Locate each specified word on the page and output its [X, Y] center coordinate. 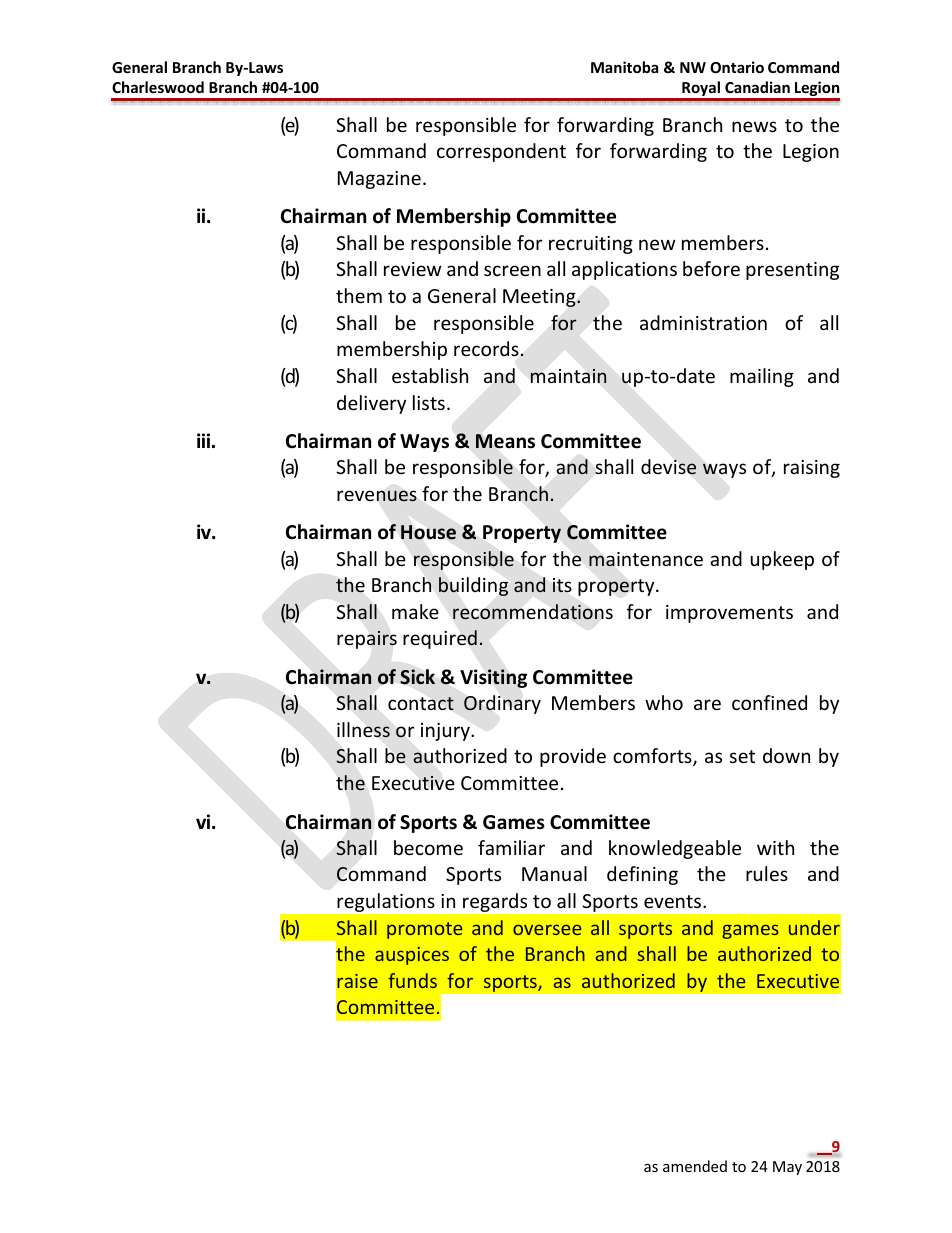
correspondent [501, 152]
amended [695, 1166]
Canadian [757, 87]
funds [412, 980]
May [787, 1168]
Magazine [379, 180]
